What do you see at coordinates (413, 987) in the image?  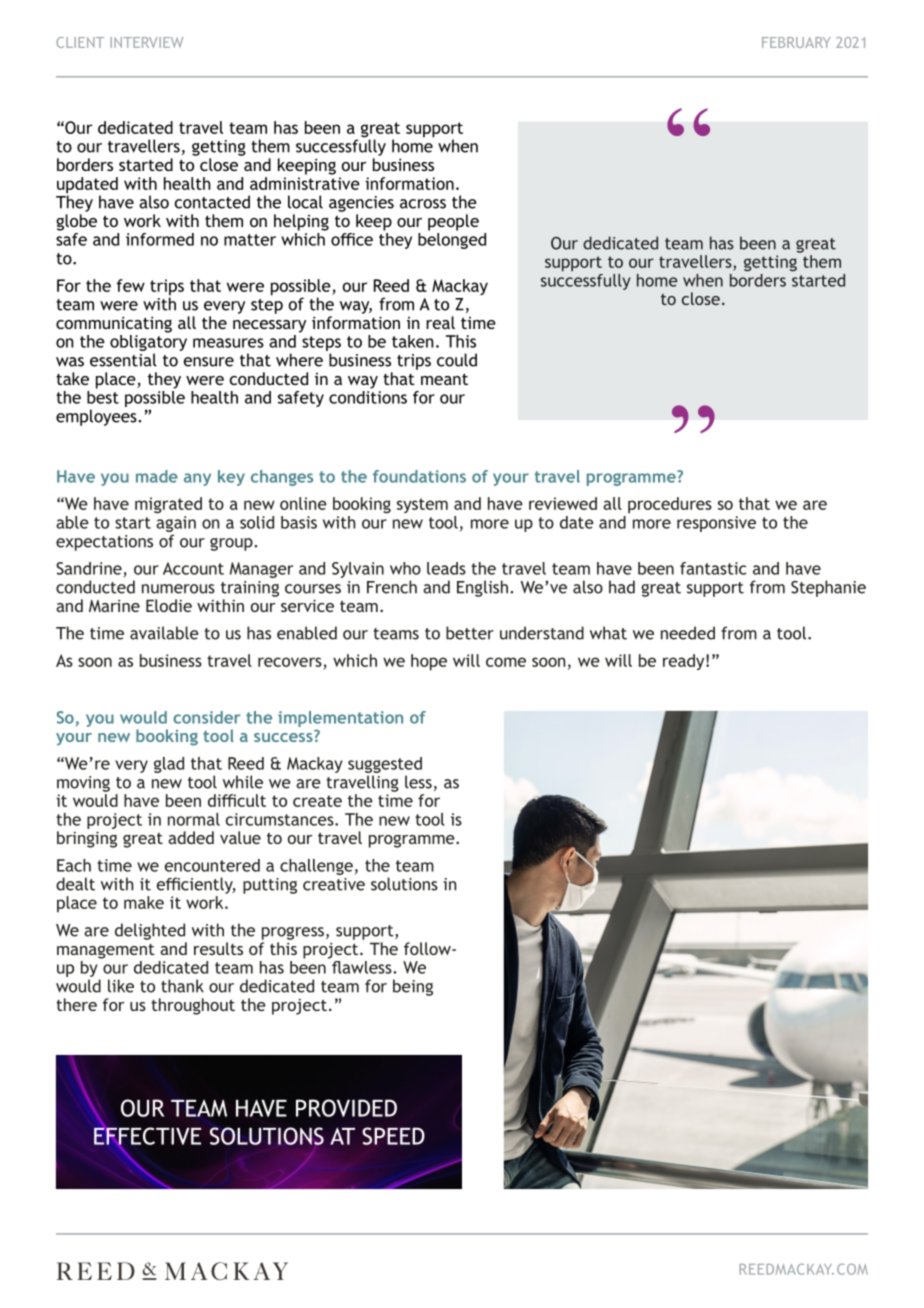 I see `being` at bounding box center [413, 987].
